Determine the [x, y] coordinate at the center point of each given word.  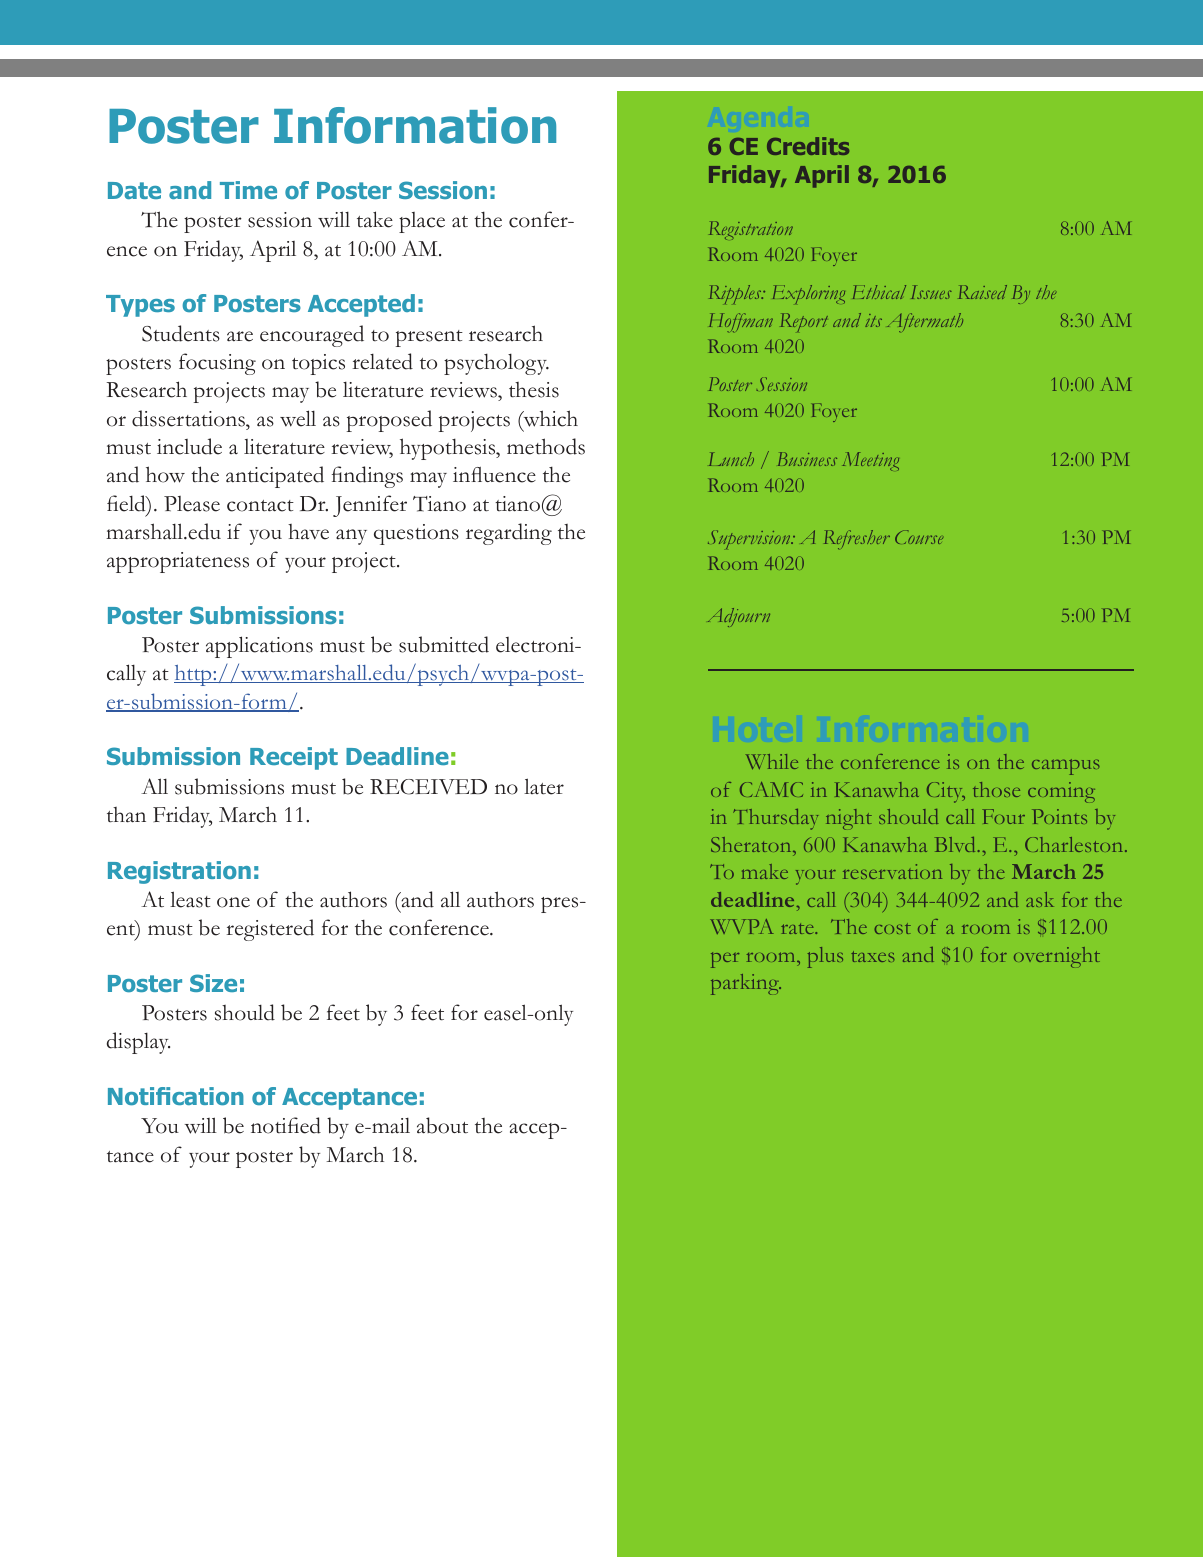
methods [546, 446]
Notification [176, 1096]
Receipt [294, 758]
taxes [873, 956]
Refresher [857, 539]
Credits [808, 146]
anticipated [275, 477]
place [422, 222]
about [442, 1125]
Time [248, 190]
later [544, 786]
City [946, 792]
